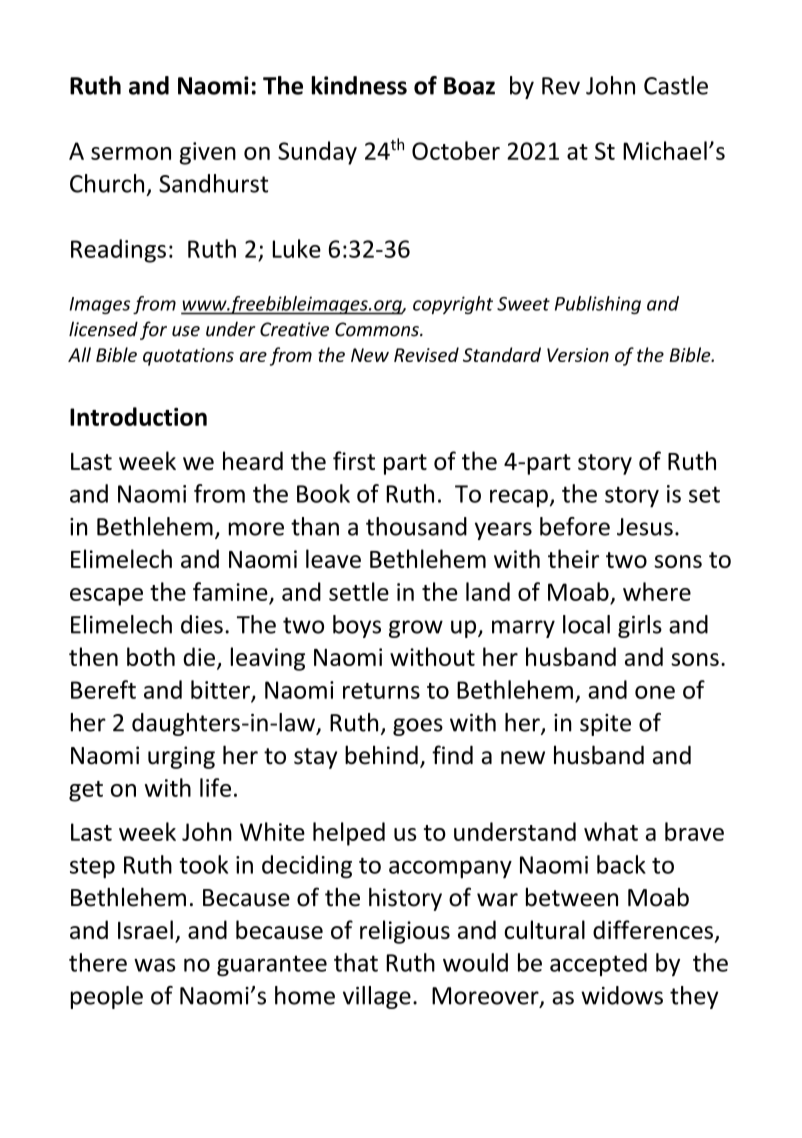  What do you see at coordinates (469, 86) in the document?
I see `Boaz` at bounding box center [469, 86].
